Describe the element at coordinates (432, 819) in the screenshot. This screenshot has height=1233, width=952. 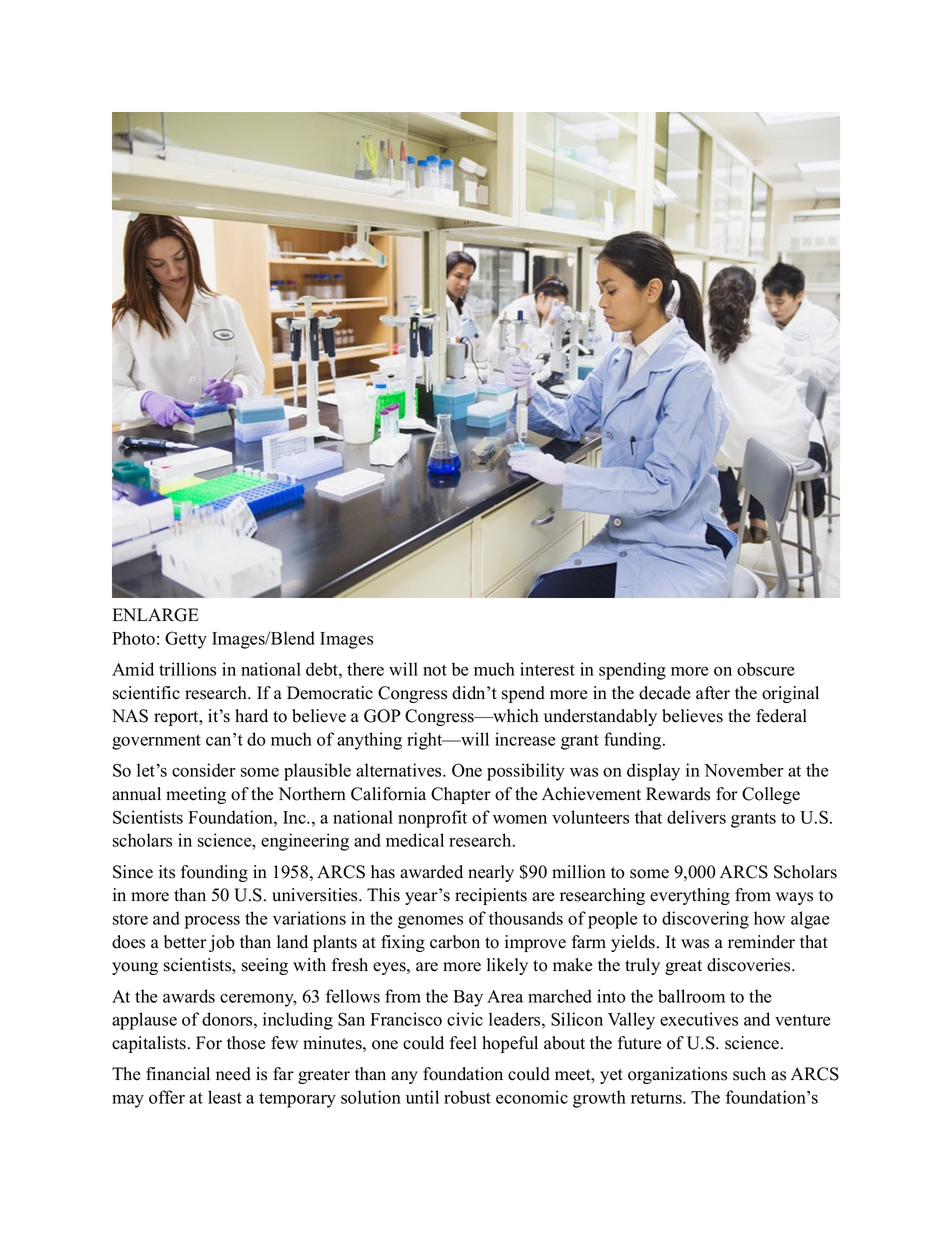
I see `nonprofit` at that location.
